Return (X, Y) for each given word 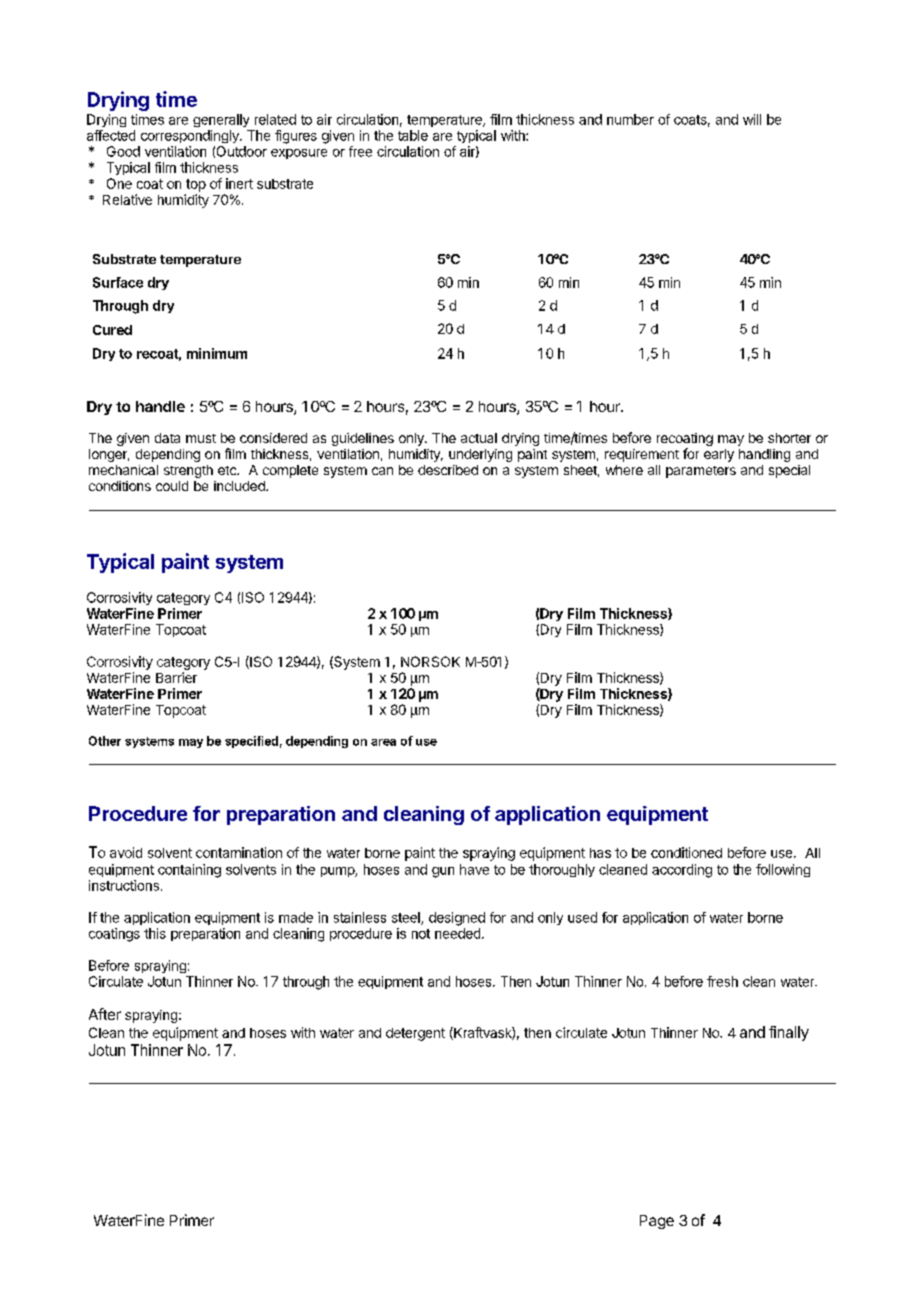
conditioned (686, 852)
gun (443, 872)
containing (189, 871)
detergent (415, 1034)
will (752, 119)
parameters (701, 472)
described (448, 470)
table (413, 135)
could (172, 486)
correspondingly (191, 136)
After (105, 1014)
